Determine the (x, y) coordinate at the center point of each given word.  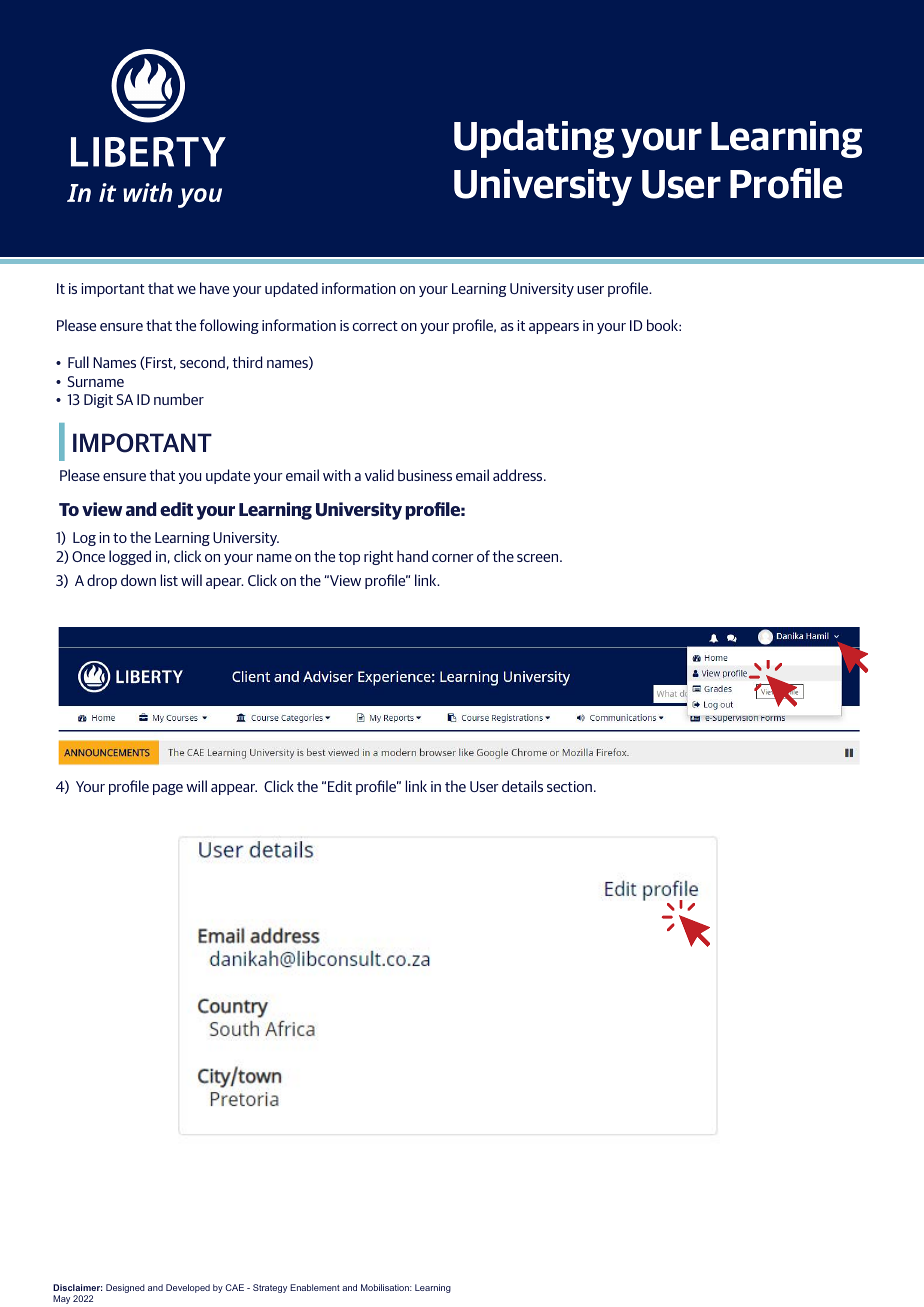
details (522, 786)
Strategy (270, 1288)
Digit (98, 401)
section (571, 786)
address (519, 475)
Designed (125, 1288)
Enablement (315, 1287)
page (168, 789)
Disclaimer (77, 1287)
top (349, 558)
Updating (534, 139)
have (214, 288)
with (337, 475)
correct (375, 326)
